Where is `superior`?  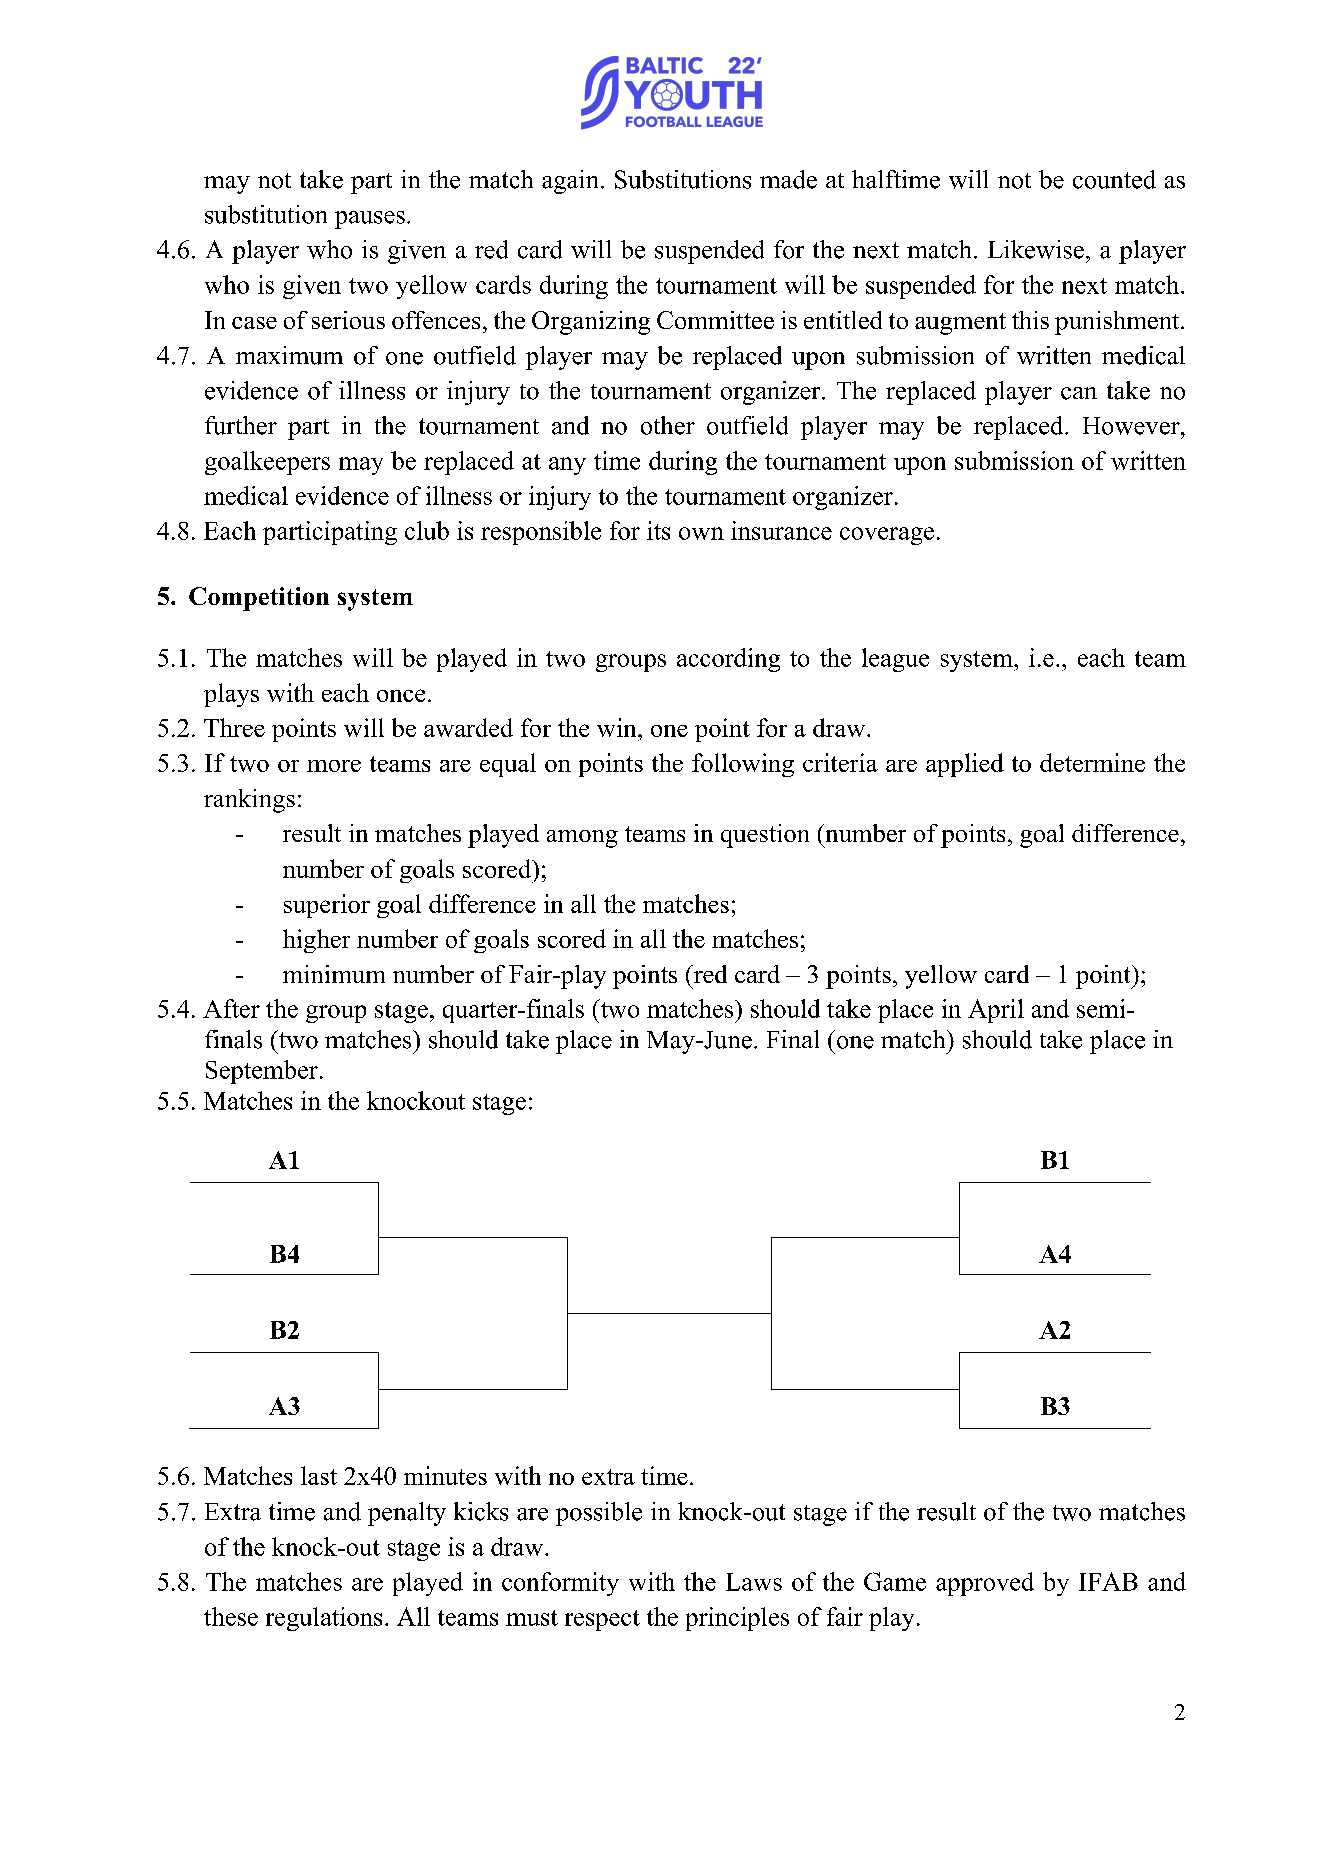 superior is located at coordinates (327, 906).
